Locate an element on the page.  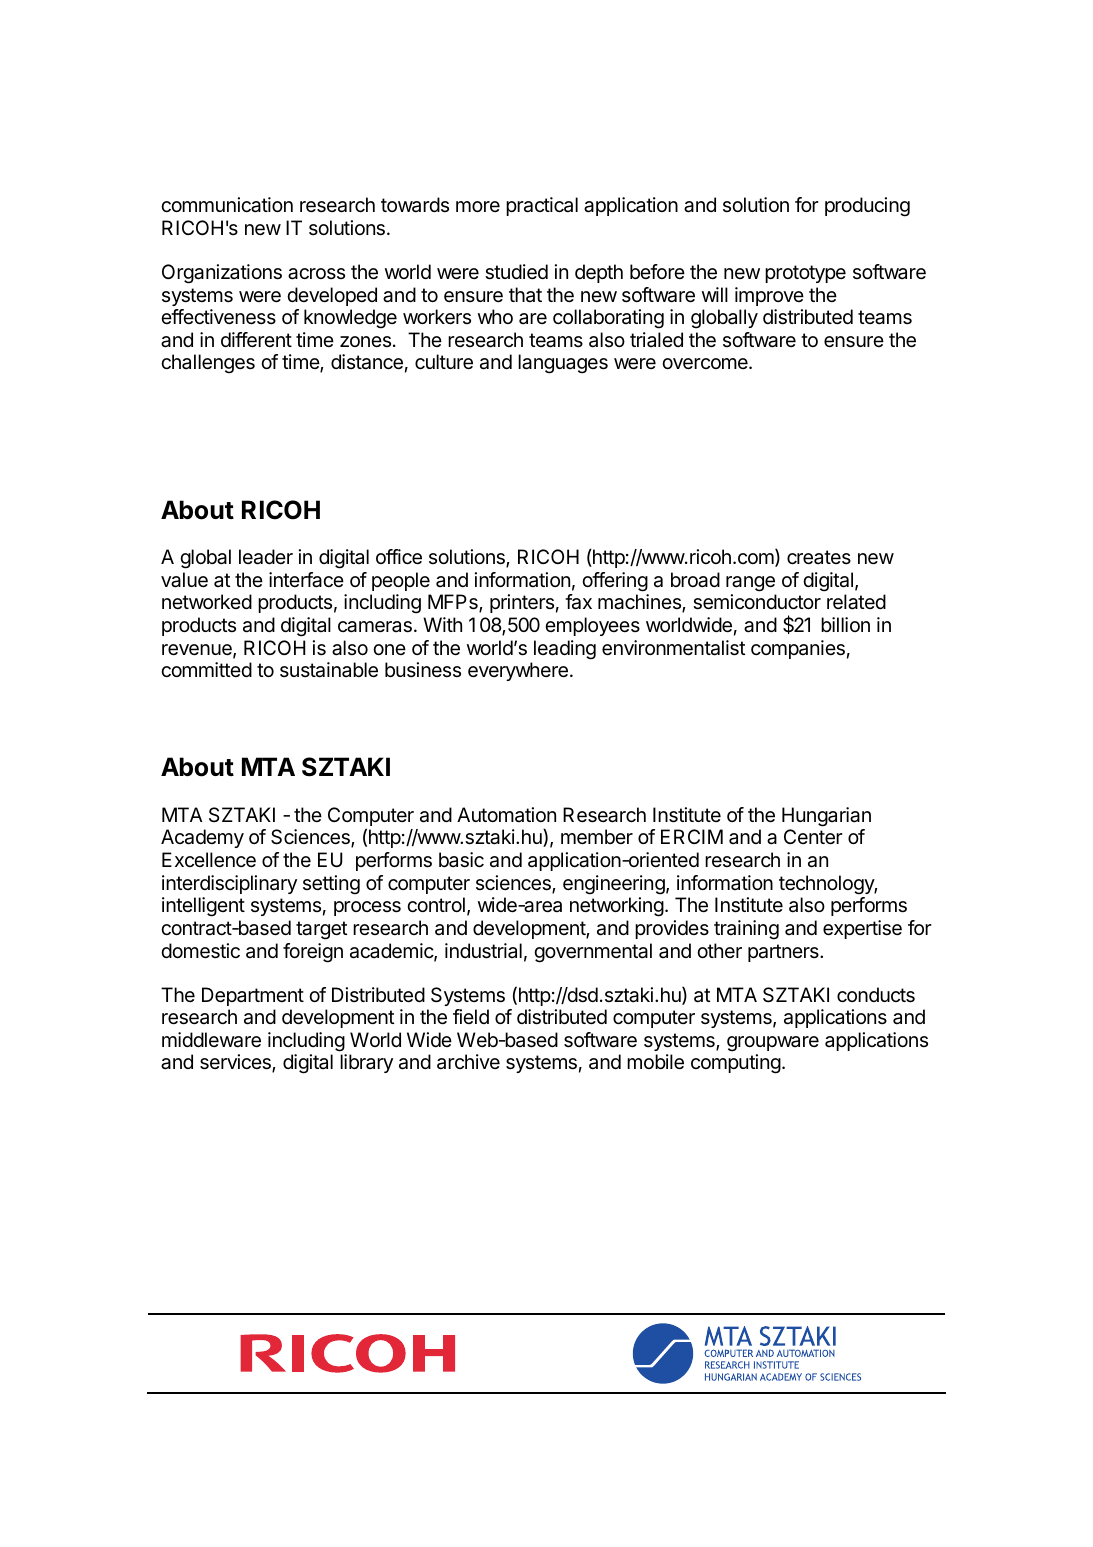
practical is located at coordinates (542, 206).
